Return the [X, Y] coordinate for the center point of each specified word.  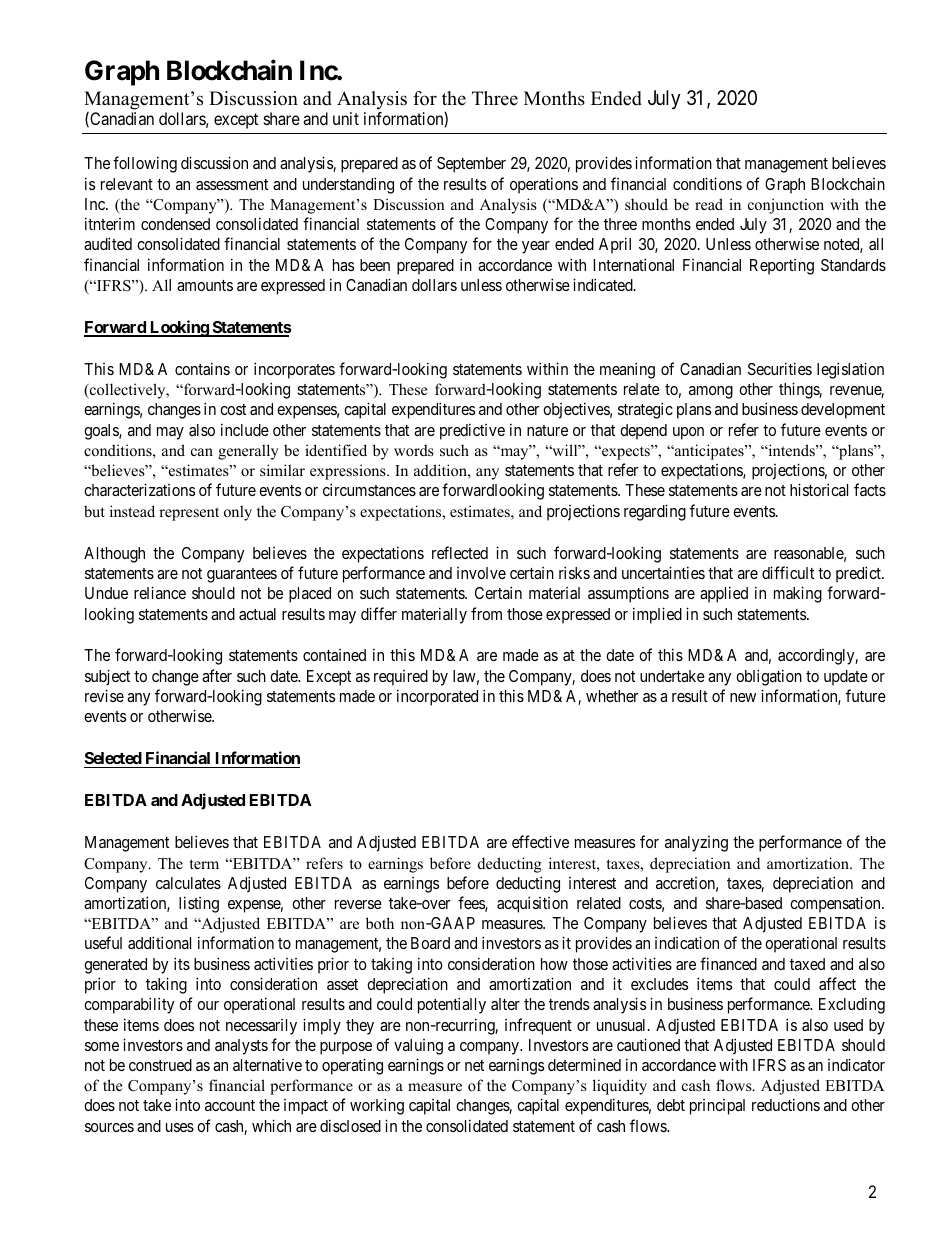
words [414, 450]
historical [819, 489]
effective [540, 841]
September [471, 165]
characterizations [139, 489]
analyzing [696, 844]
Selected [113, 760]
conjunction [786, 206]
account [230, 1105]
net [474, 1065]
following [145, 164]
